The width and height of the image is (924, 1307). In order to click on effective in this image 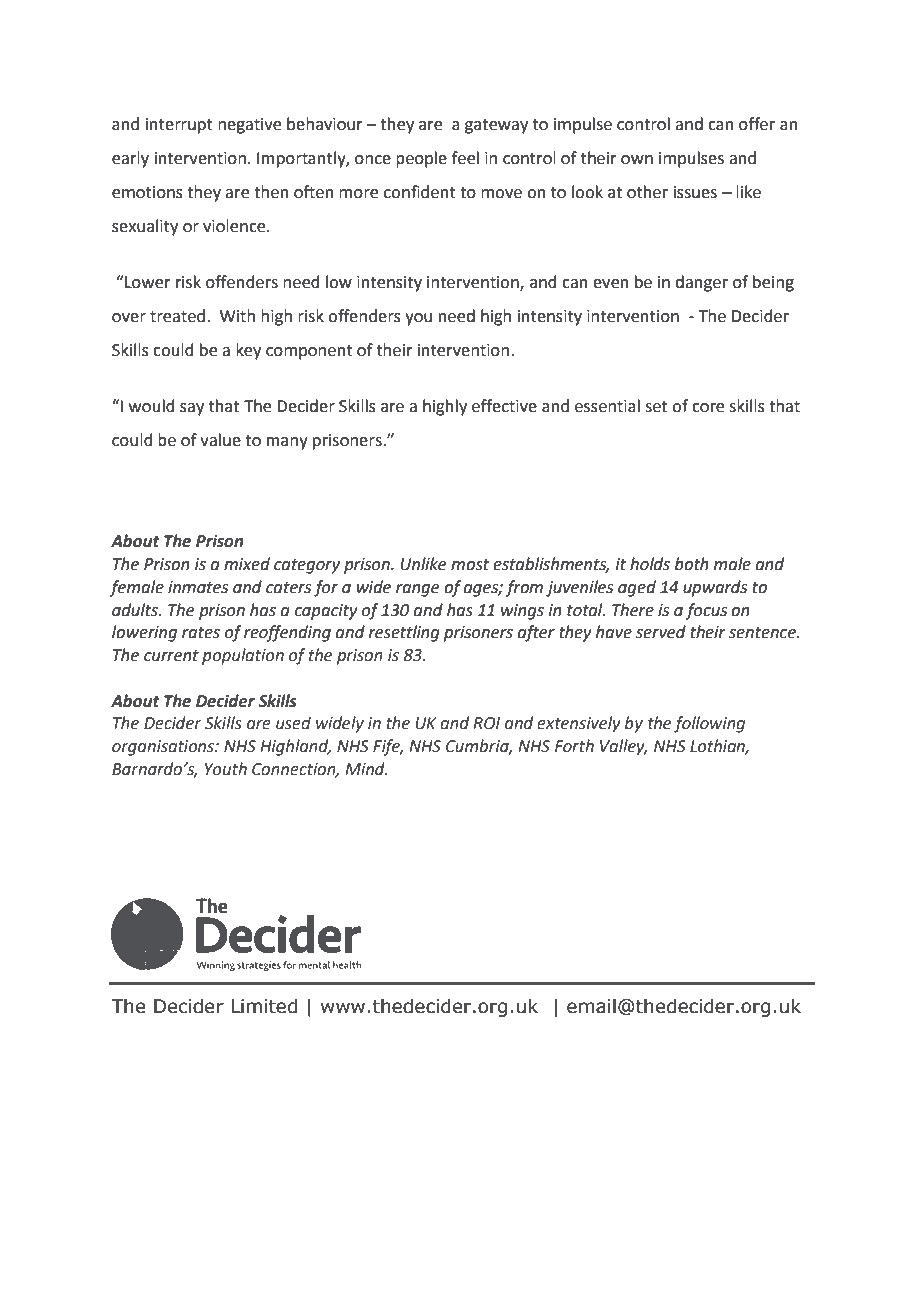, I will do `click(504, 406)`.
